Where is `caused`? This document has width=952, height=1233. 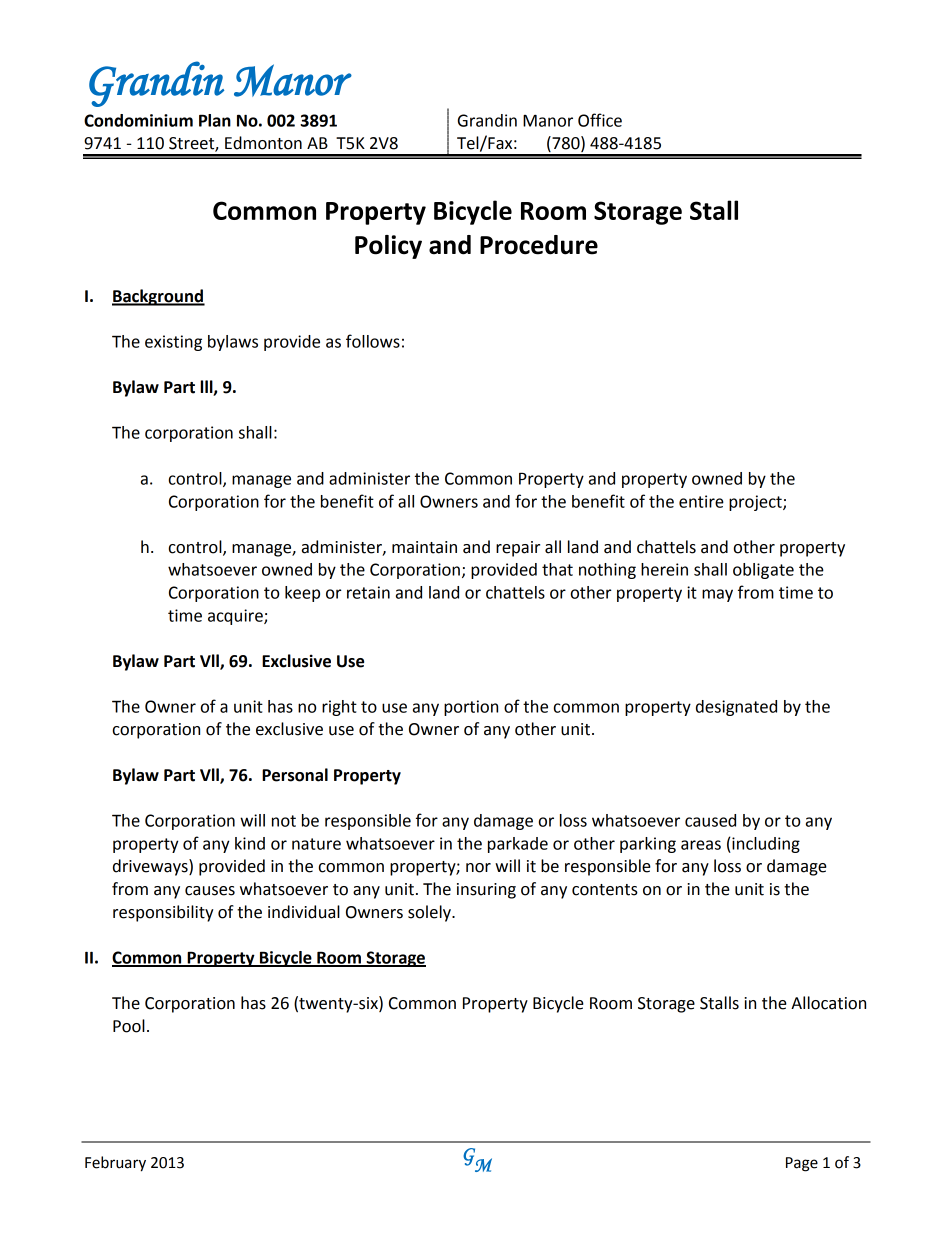 caused is located at coordinates (710, 820).
